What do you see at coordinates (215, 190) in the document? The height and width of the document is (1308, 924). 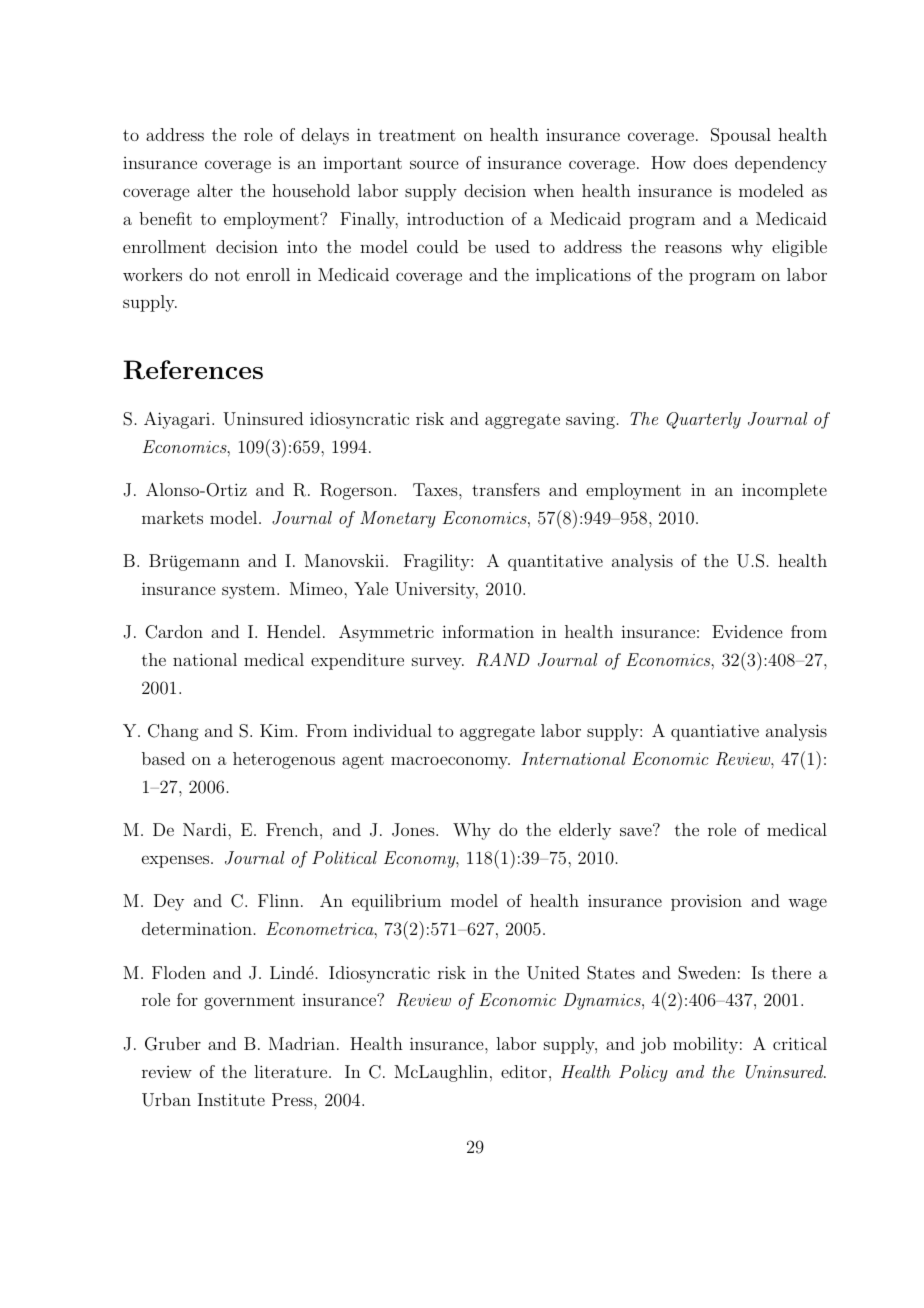 I see `alter` at bounding box center [215, 190].
